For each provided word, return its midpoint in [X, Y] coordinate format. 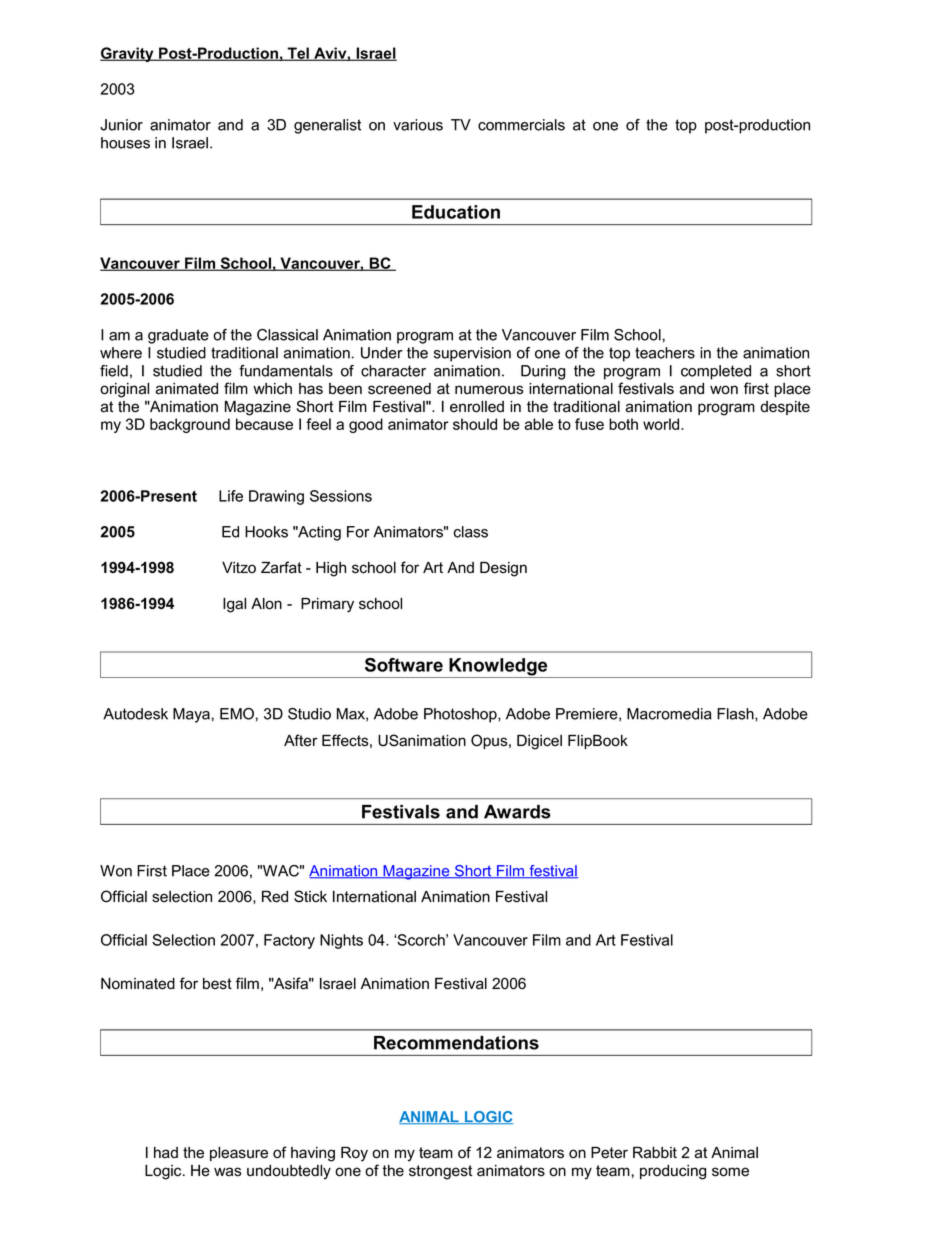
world [662, 424]
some [730, 1172]
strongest [440, 1172]
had [166, 1153]
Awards [517, 812]
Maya [191, 715]
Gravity [128, 54]
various [418, 125]
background [190, 425]
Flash [736, 714]
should [475, 424]
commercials [521, 125]
